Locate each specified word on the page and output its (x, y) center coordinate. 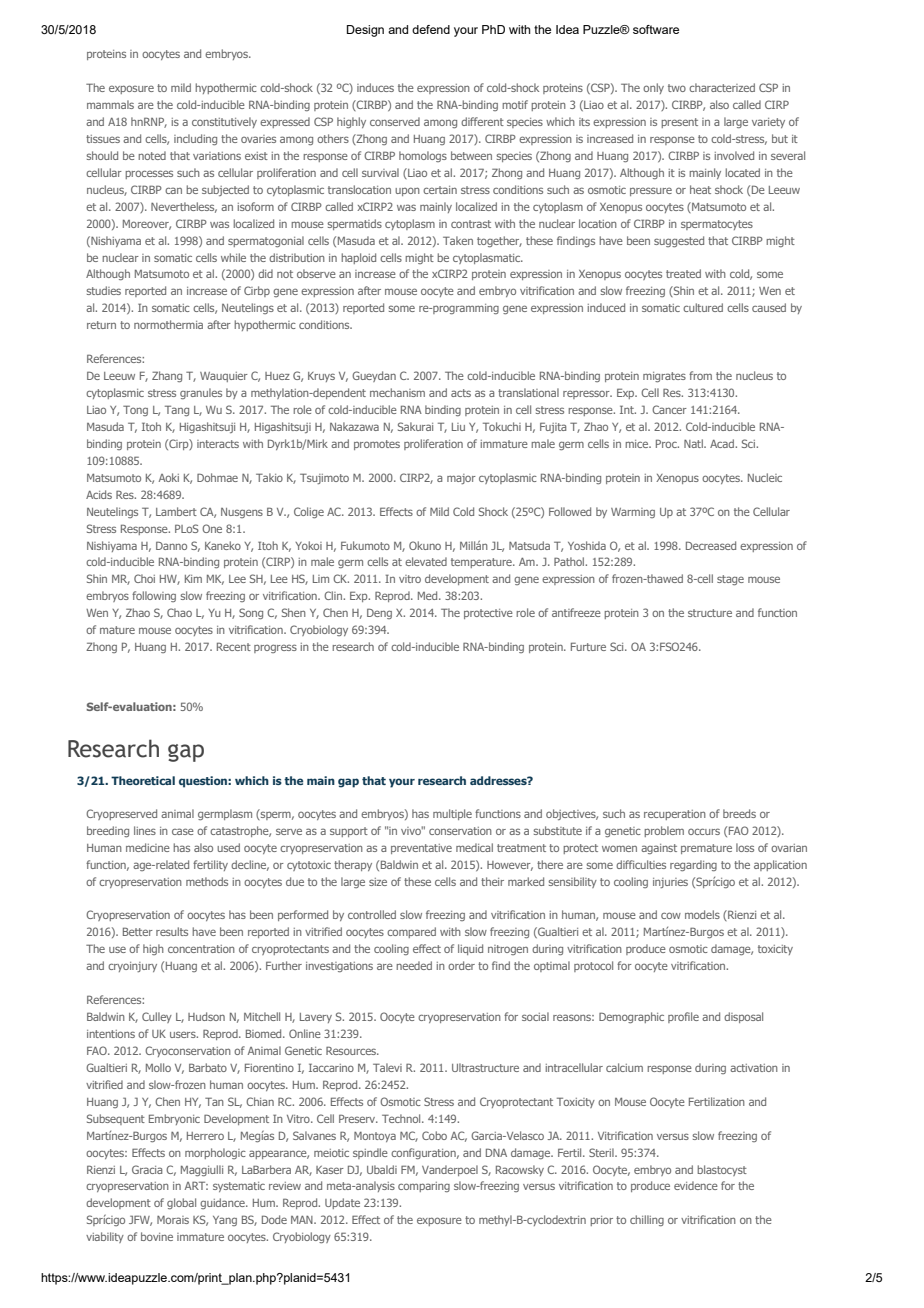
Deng (379, 613)
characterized (722, 87)
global (181, 1203)
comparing (424, 1187)
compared (411, 932)
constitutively (224, 122)
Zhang (167, 376)
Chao (179, 612)
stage (730, 580)
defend (431, 29)
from (700, 375)
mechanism (397, 392)
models (702, 914)
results (172, 931)
